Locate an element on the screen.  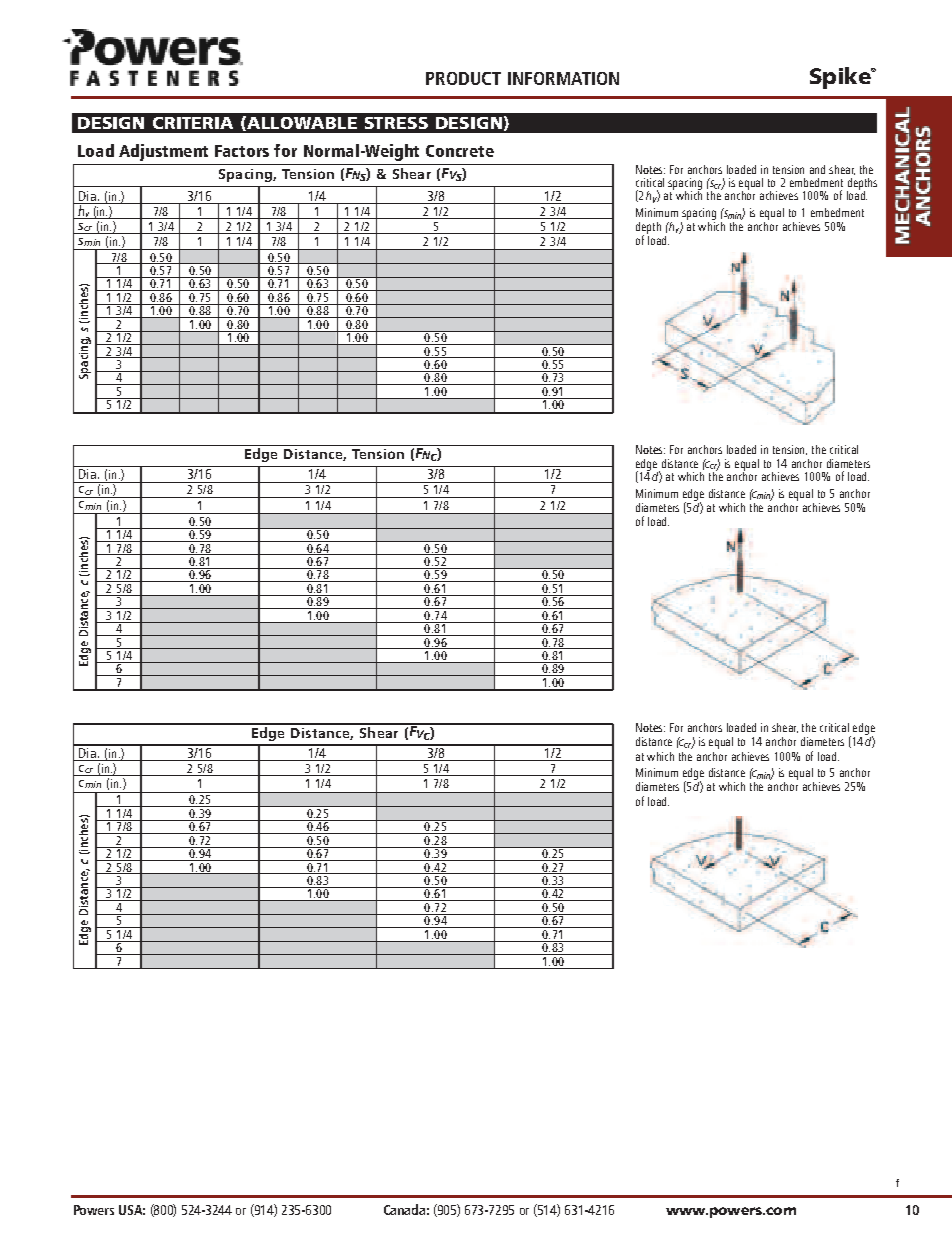
Concrete is located at coordinates (460, 151).
